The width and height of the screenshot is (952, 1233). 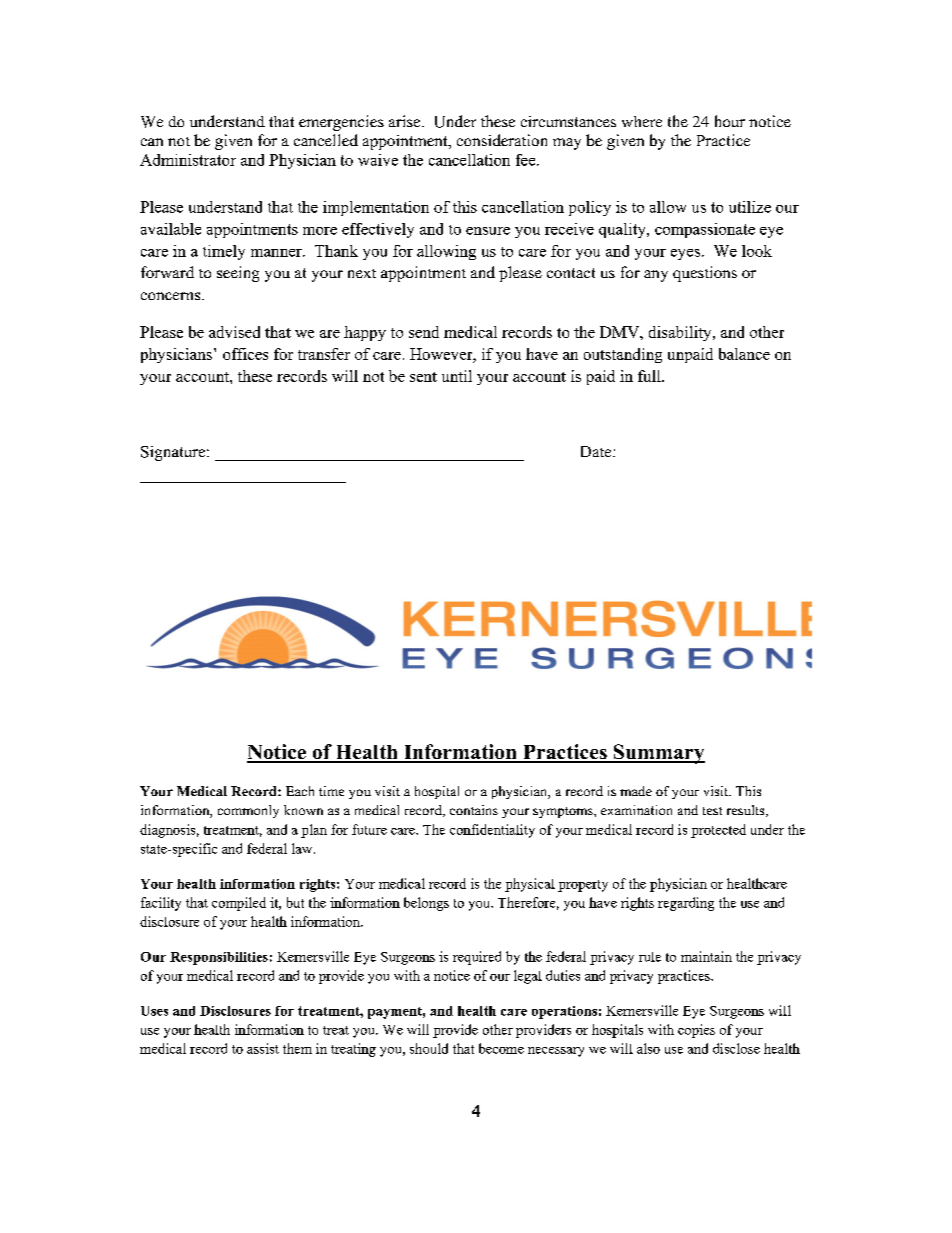 What do you see at coordinates (474, 810) in the screenshot?
I see `contains` at bounding box center [474, 810].
